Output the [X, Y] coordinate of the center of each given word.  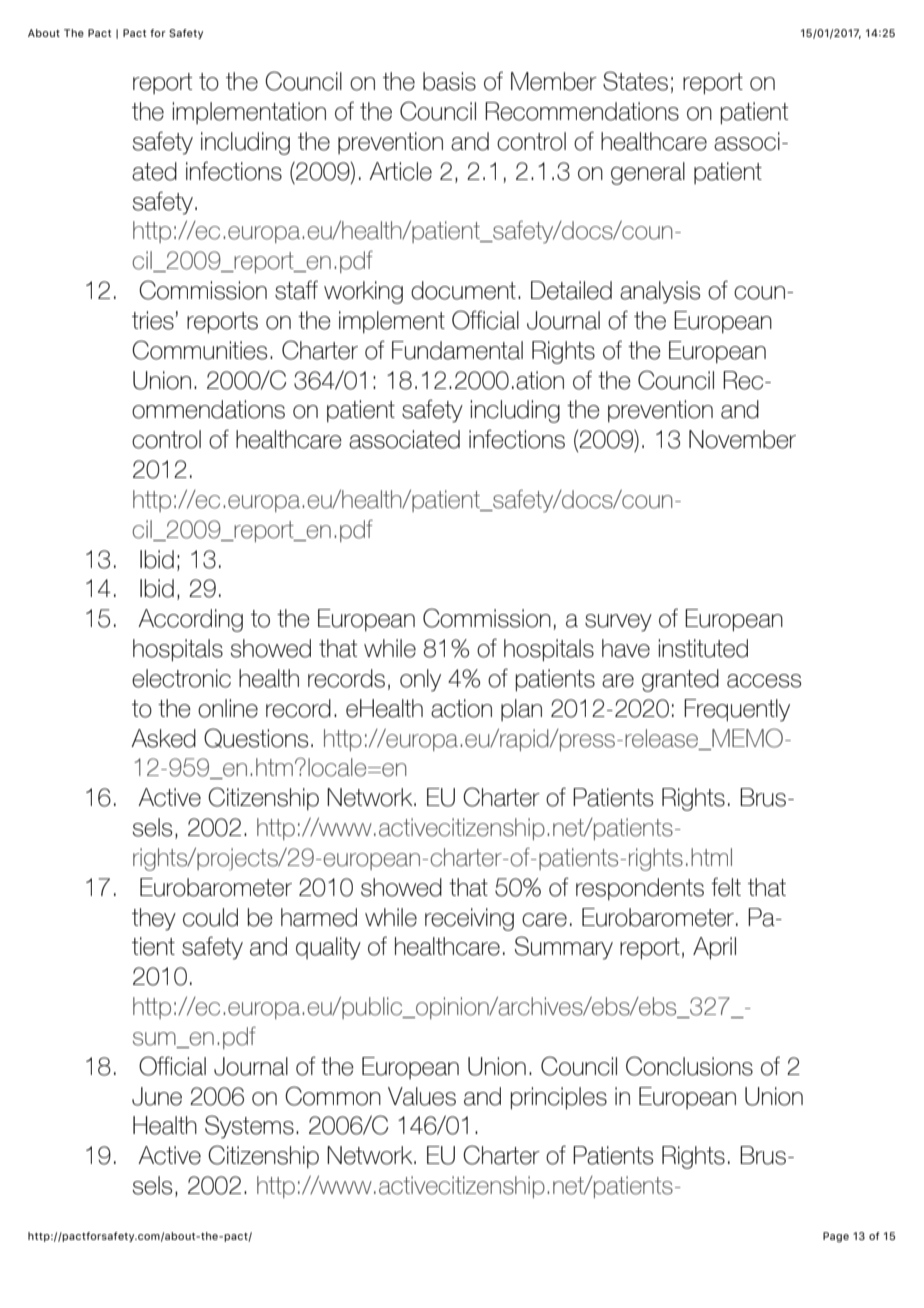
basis [449, 81]
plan [521, 710]
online [228, 708]
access [764, 681]
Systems [249, 1127]
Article [400, 171]
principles [559, 1098]
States [635, 81]
